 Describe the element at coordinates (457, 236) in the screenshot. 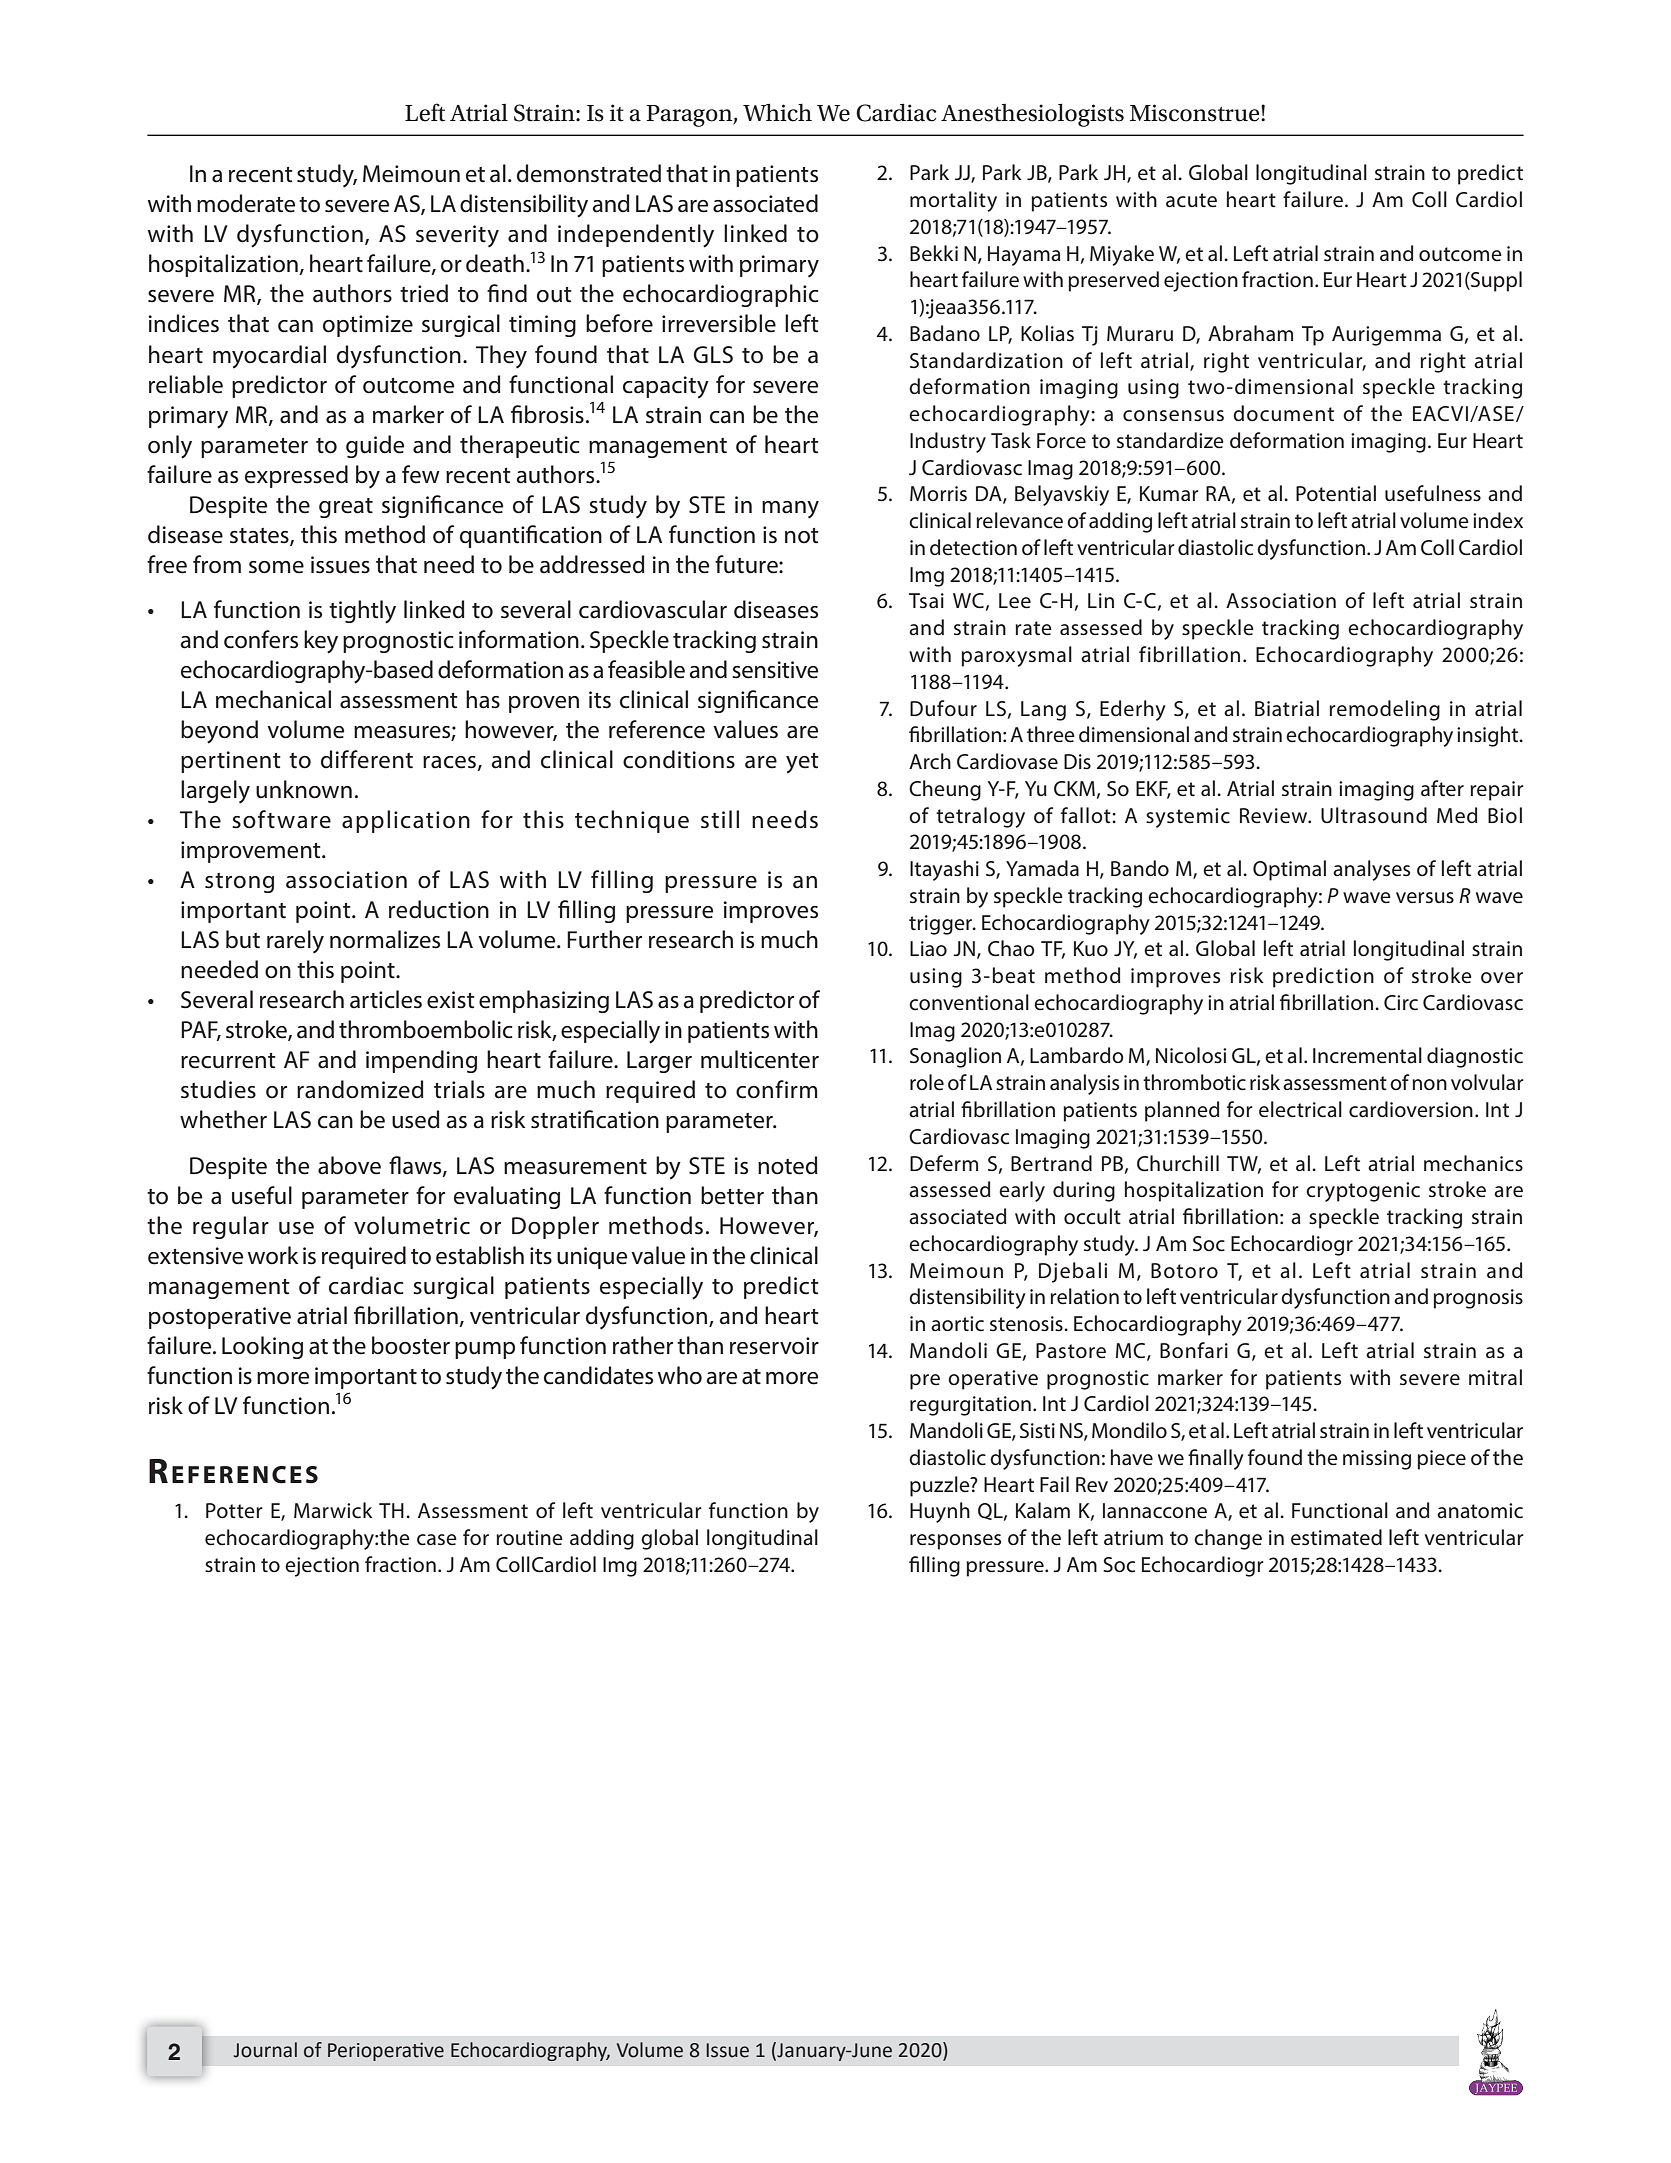

I see `severity` at that location.
